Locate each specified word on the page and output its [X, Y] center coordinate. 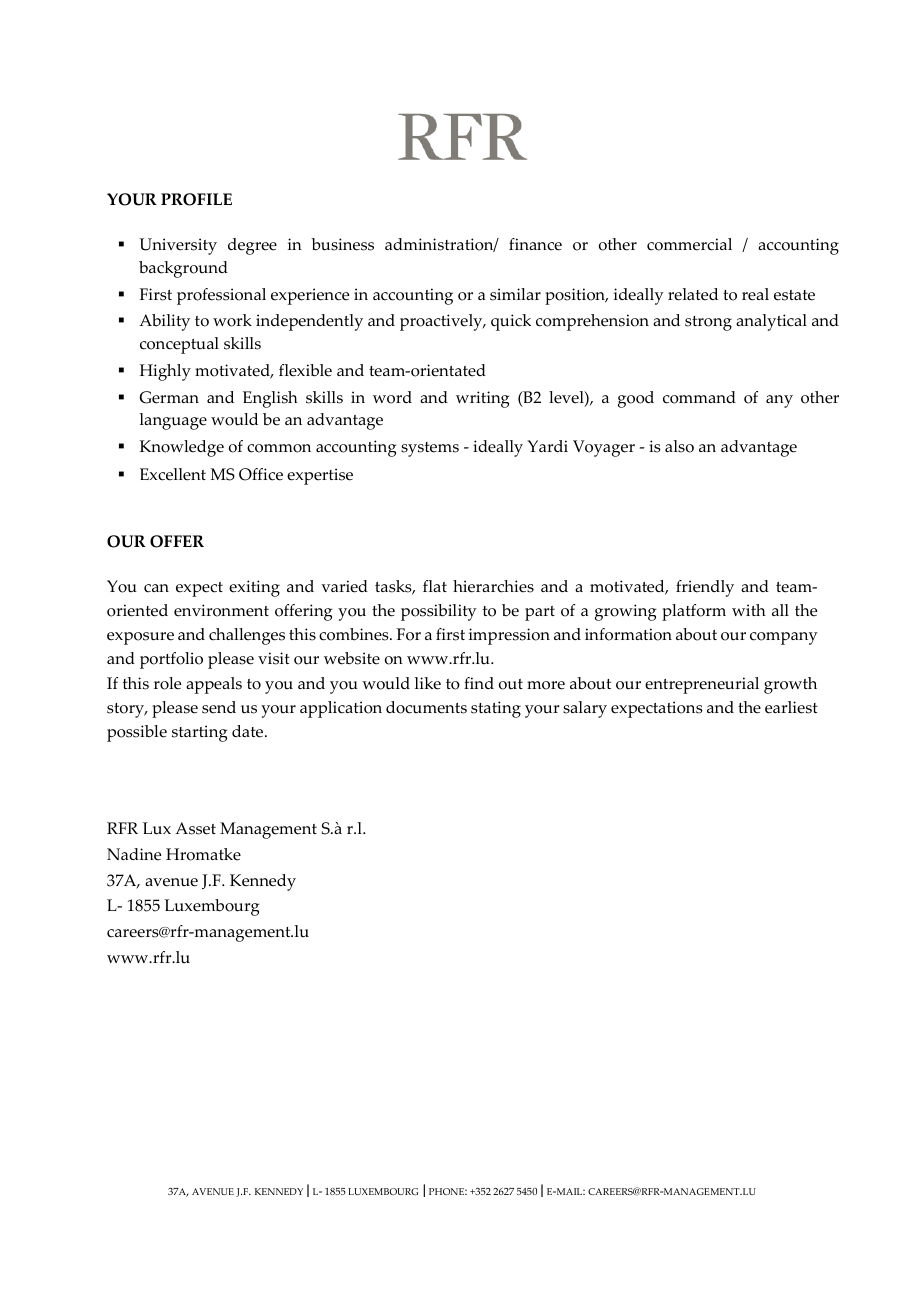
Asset [195, 828]
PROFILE [196, 199]
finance [535, 244]
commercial [689, 244]
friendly [705, 588]
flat [435, 586]
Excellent [173, 474]
